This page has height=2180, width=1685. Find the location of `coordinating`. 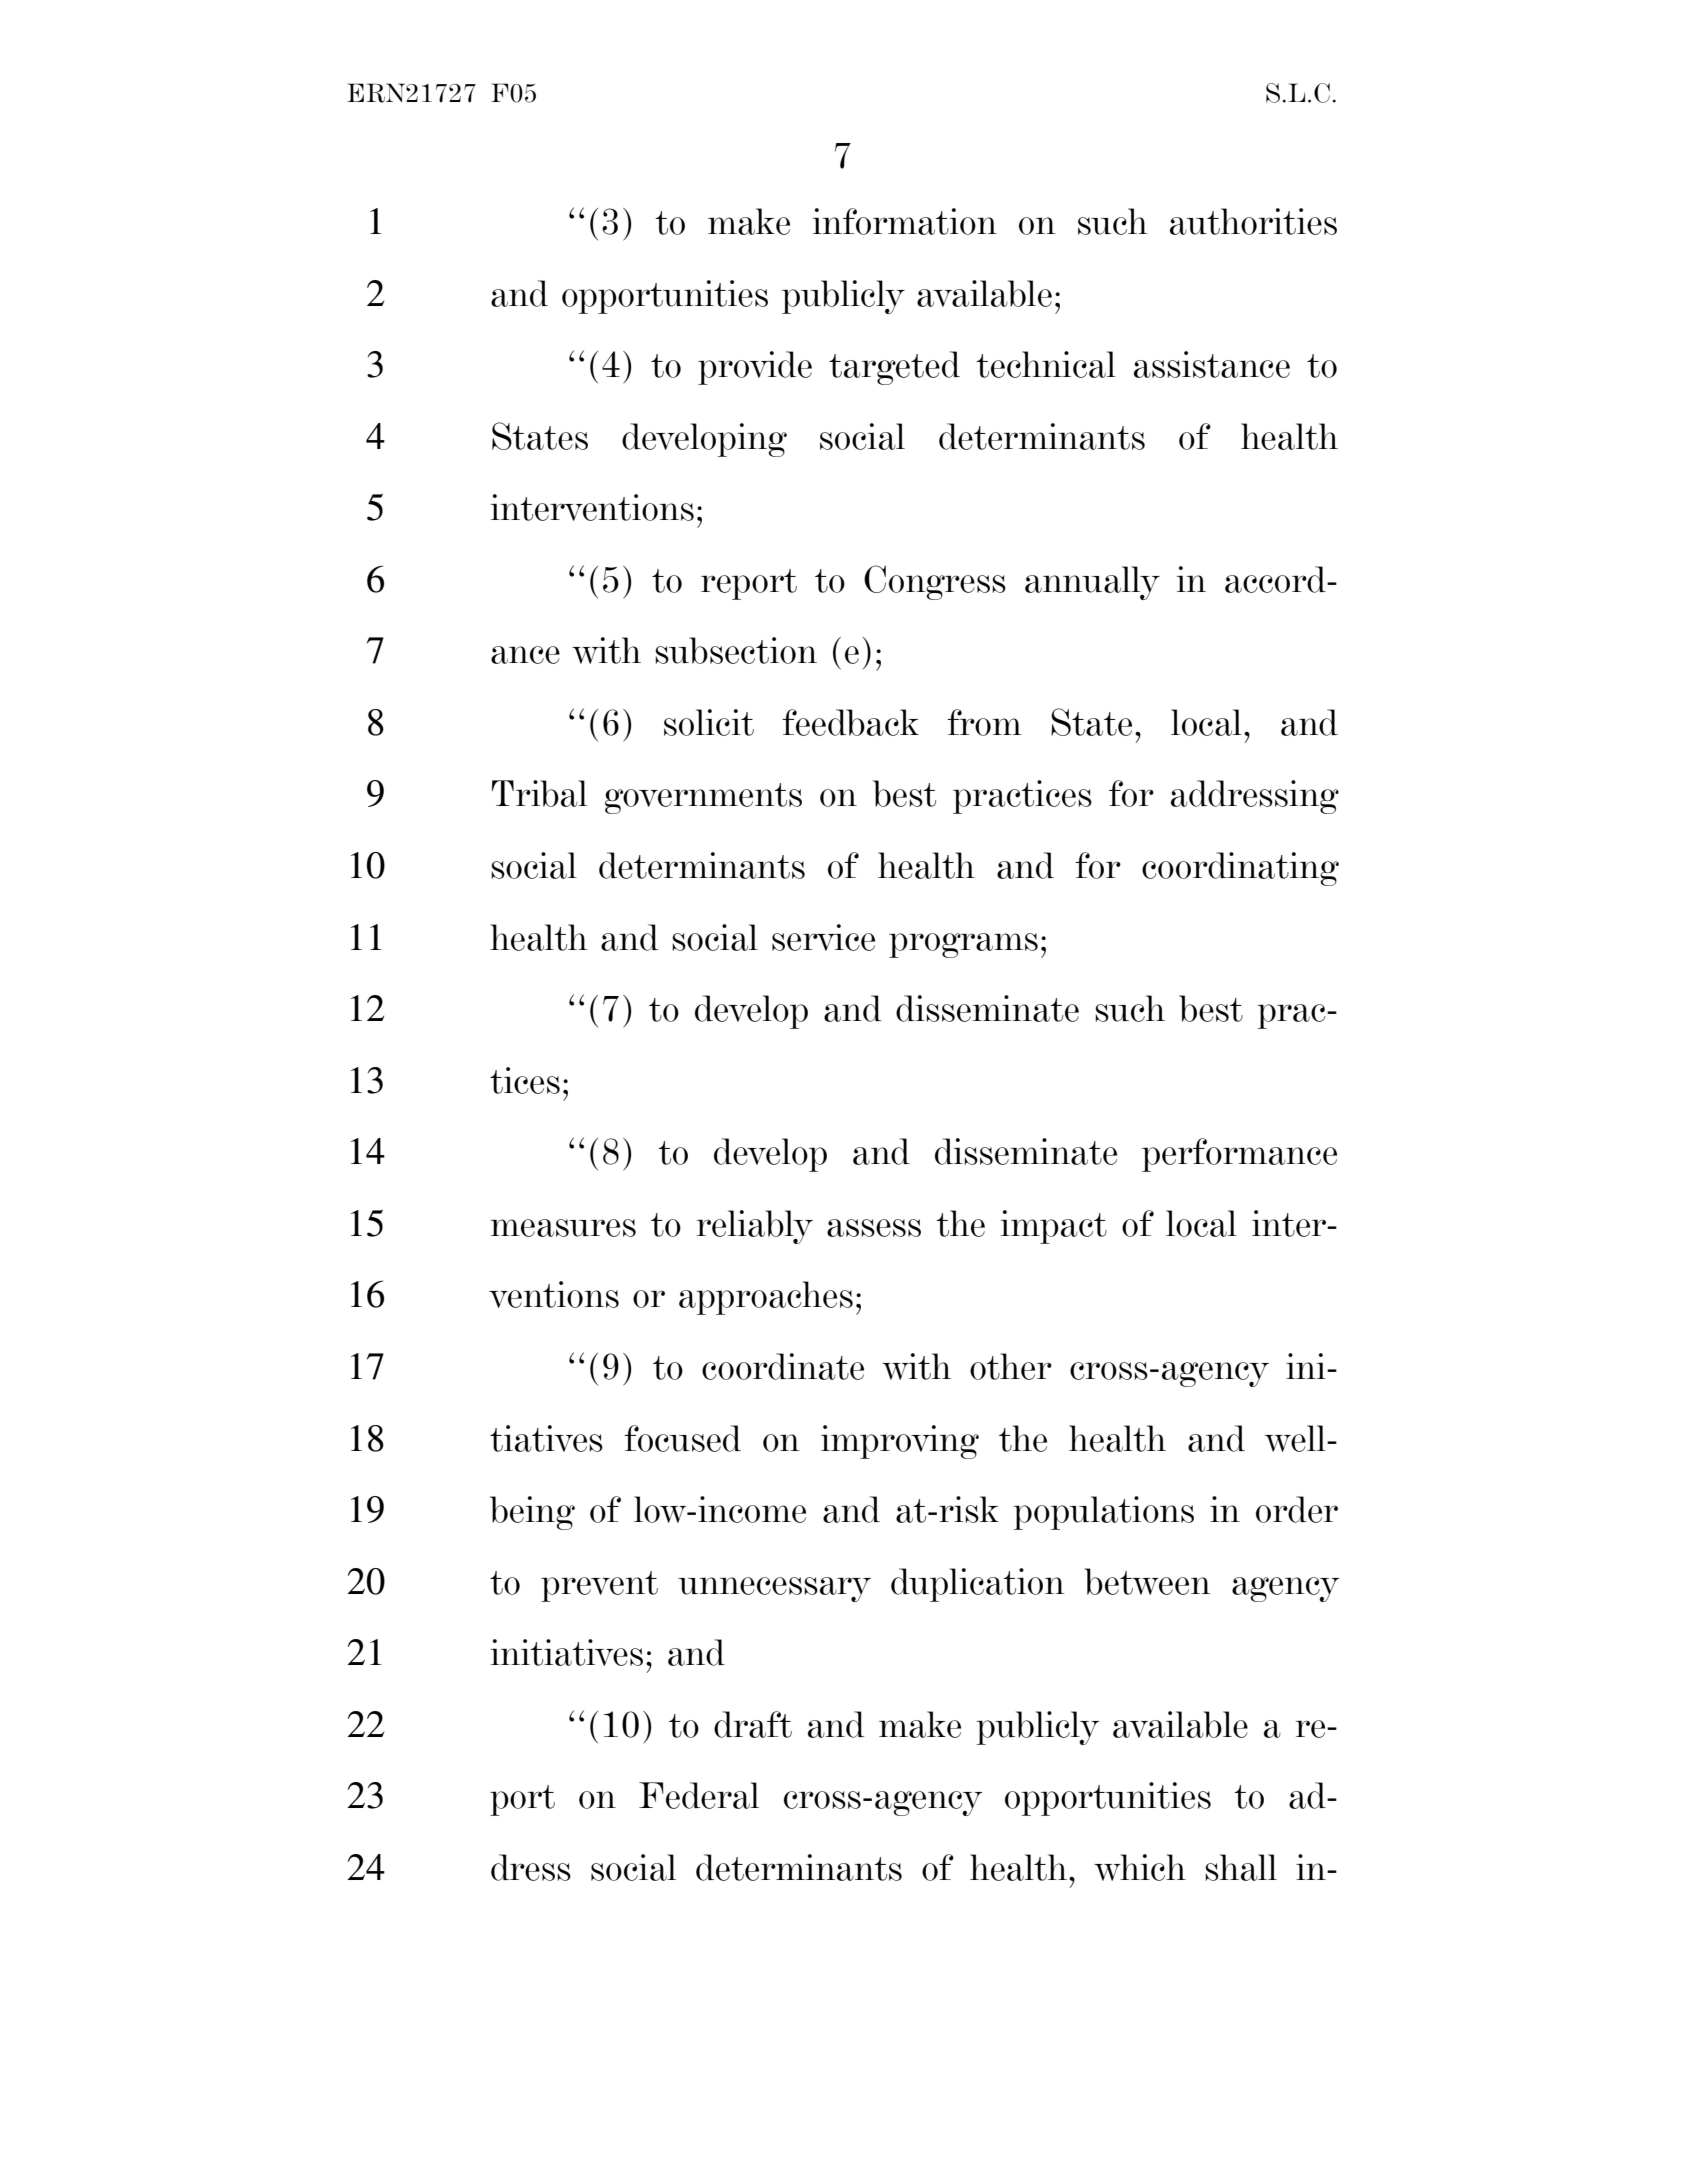

coordinating is located at coordinates (1240, 869).
